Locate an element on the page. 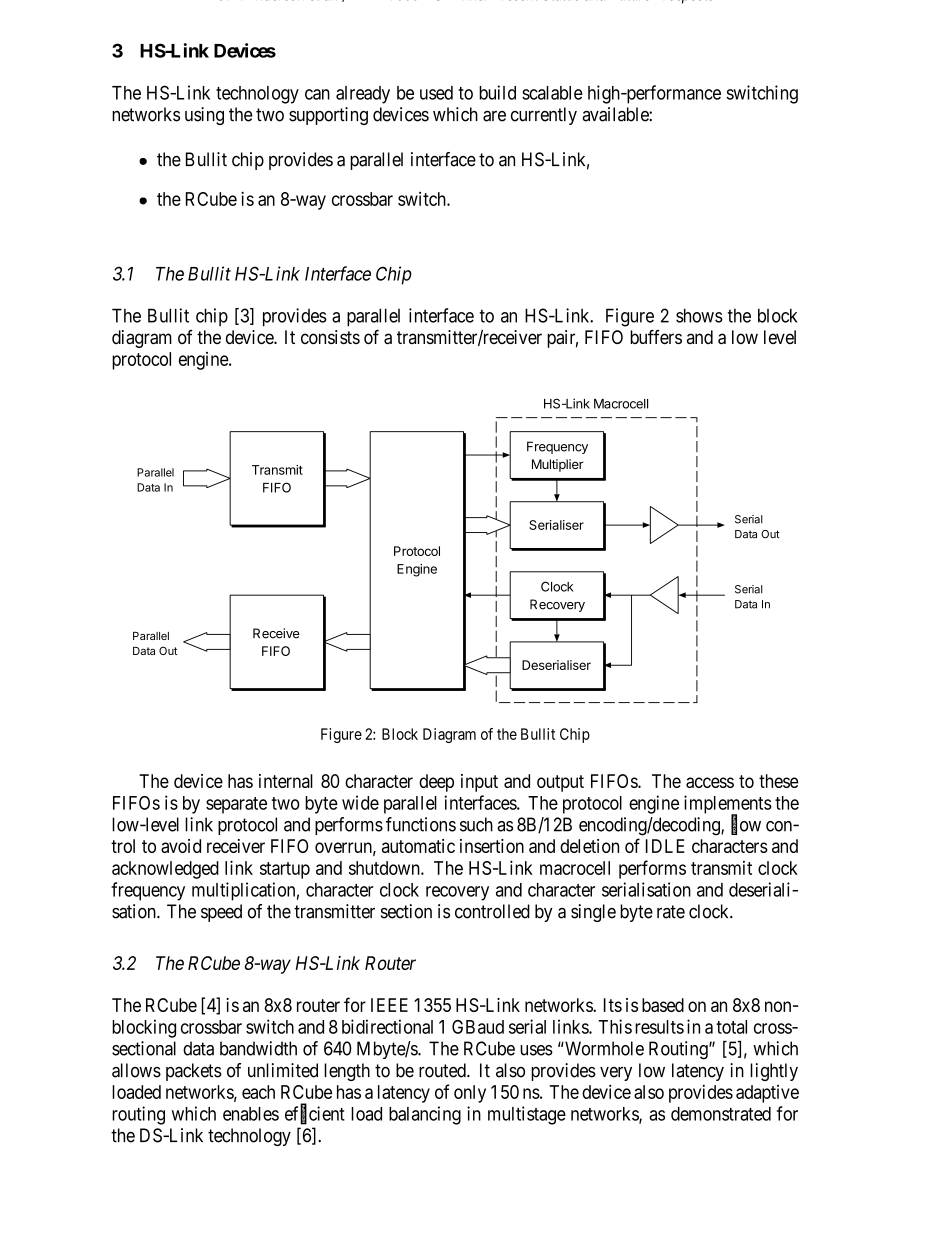 This document has height=1233, width=952. consists is located at coordinates (330, 337).
